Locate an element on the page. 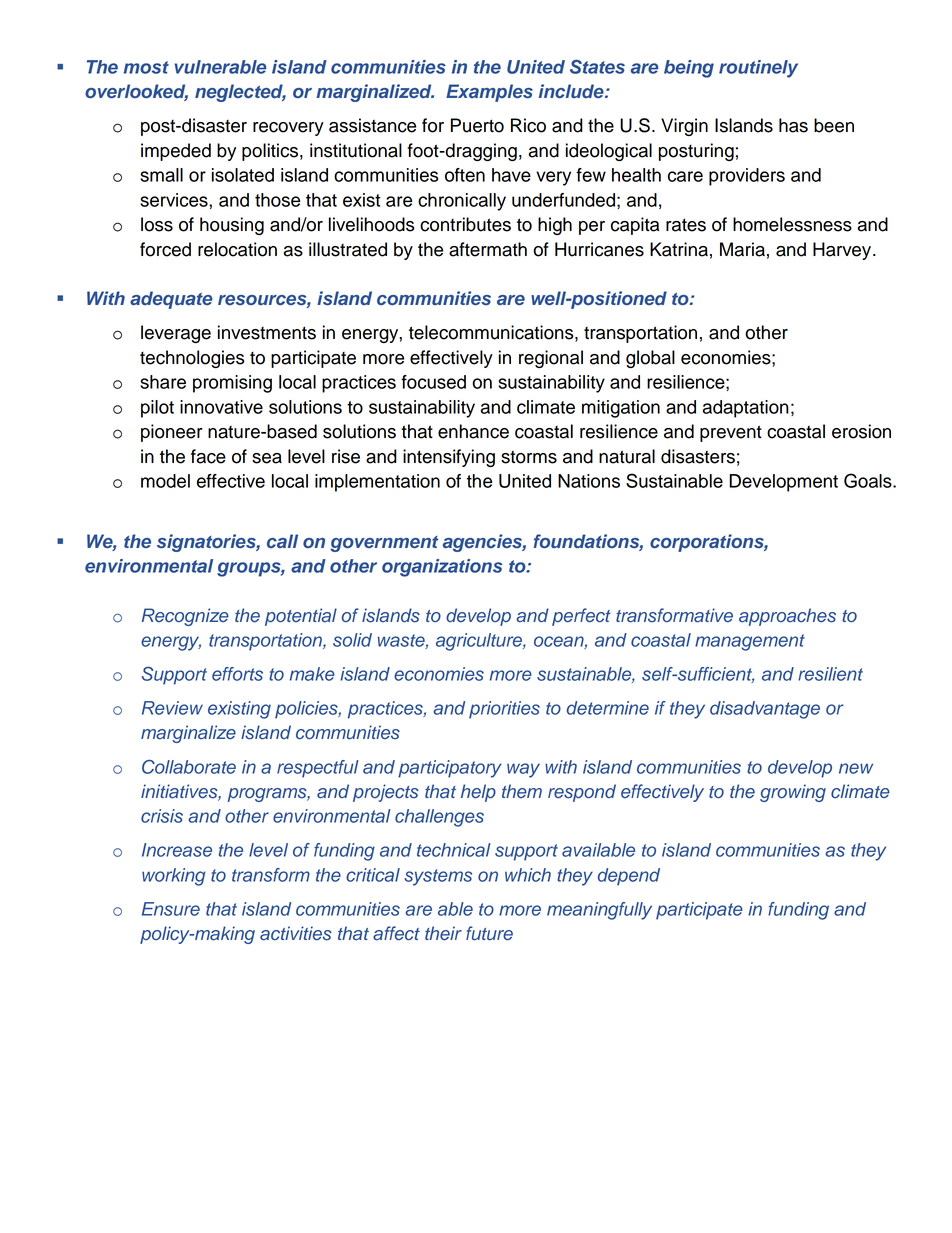  model is located at coordinates (165, 481).
